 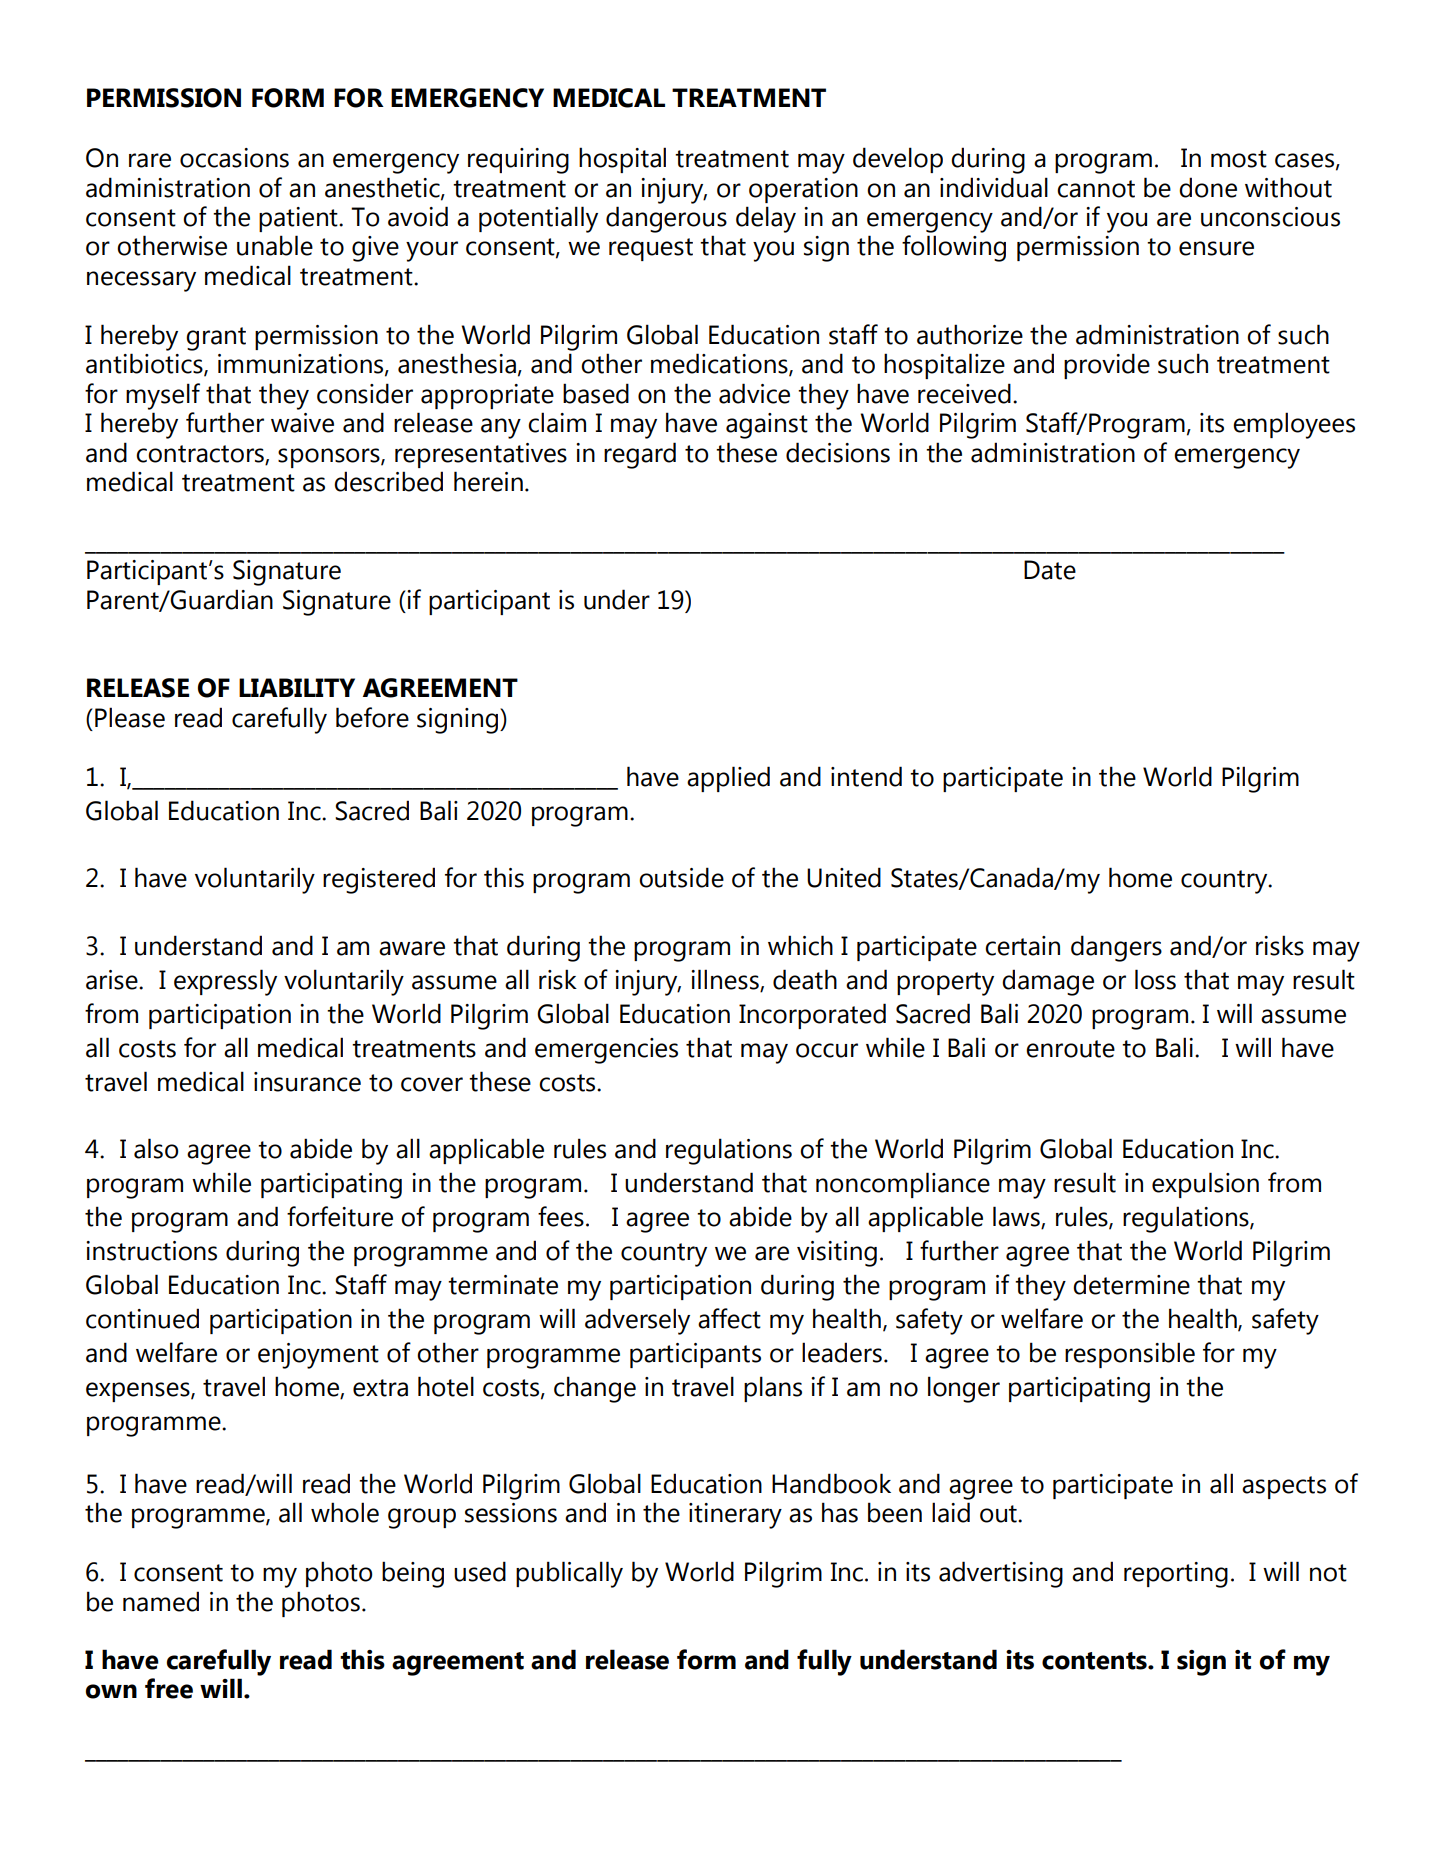 I want to click on Date, so click(x=1050, y=570).
